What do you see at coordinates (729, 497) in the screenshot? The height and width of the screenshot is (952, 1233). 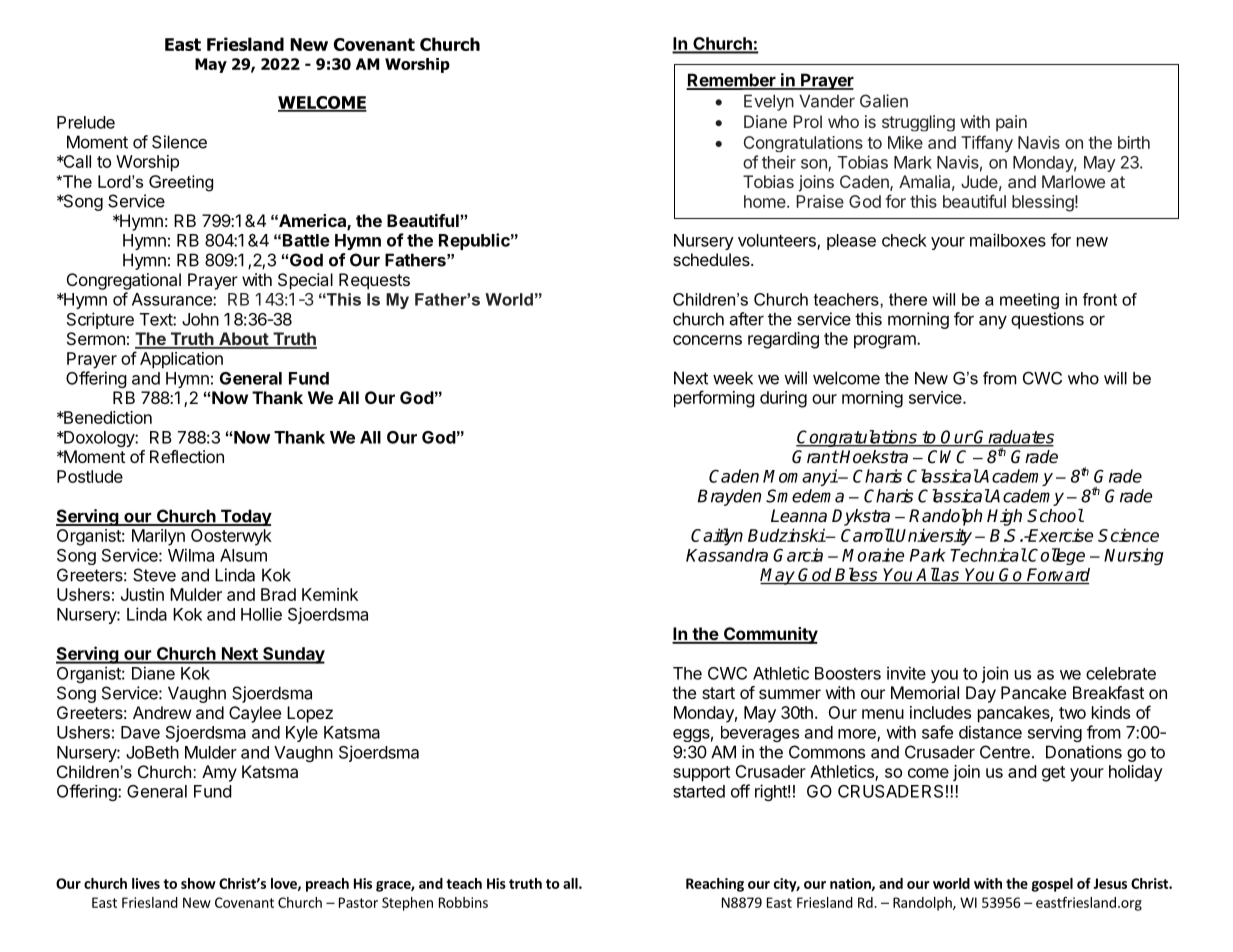 I see `Brayden` at bounding box center [729, 497].
